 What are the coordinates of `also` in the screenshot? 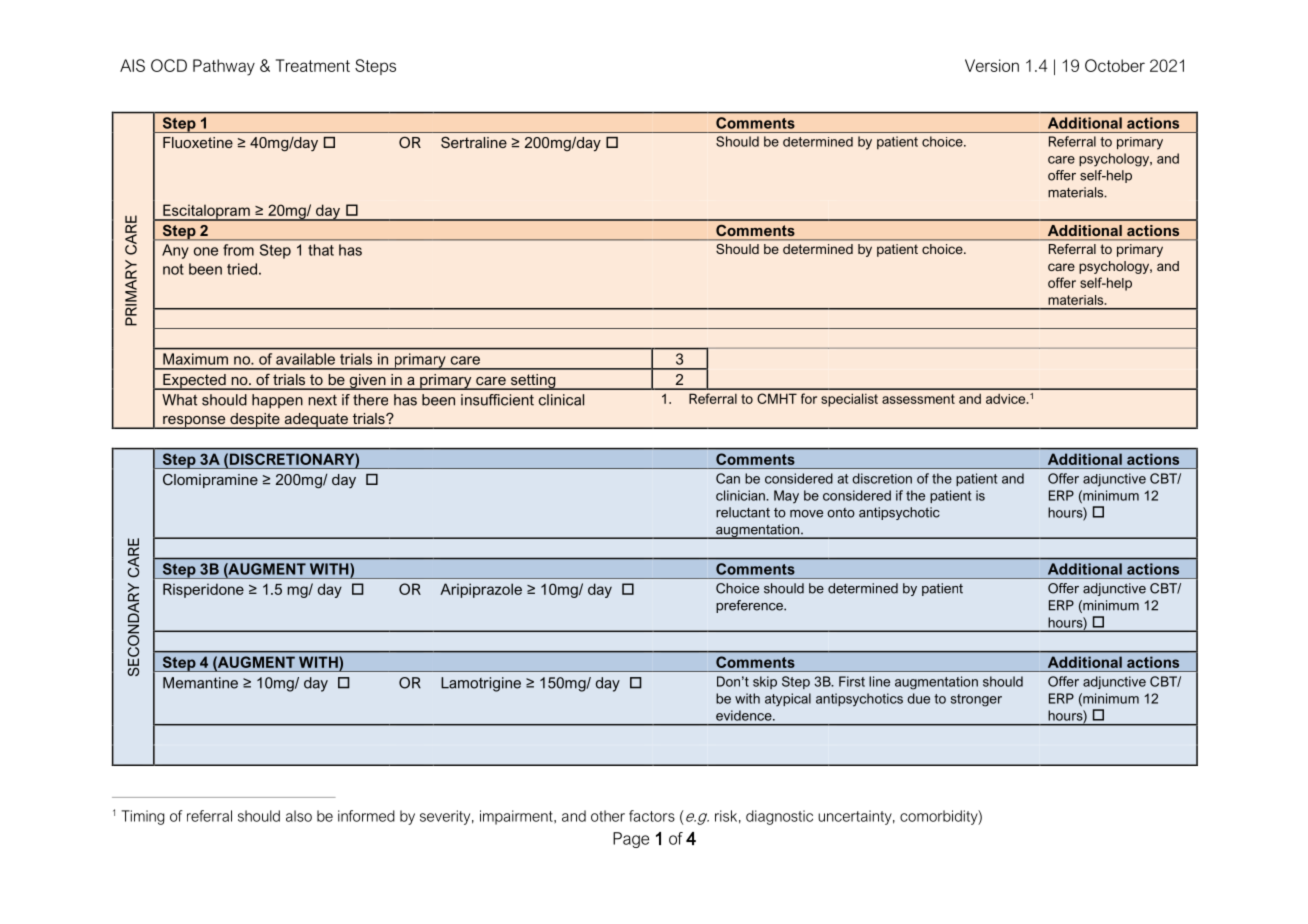 It's located at (299, 816).
